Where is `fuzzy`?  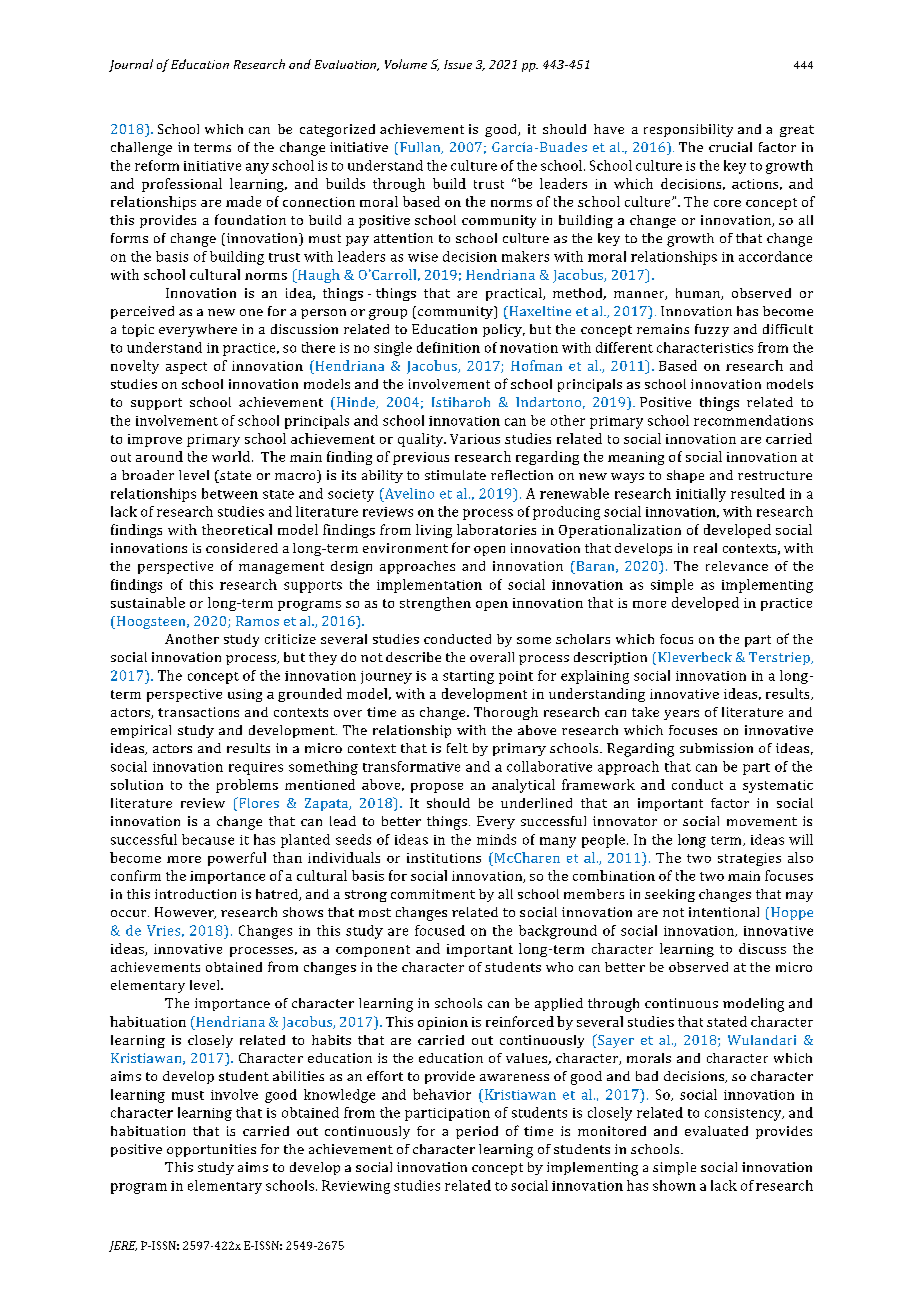
fuzzy is located at coordinates (712, 330).
